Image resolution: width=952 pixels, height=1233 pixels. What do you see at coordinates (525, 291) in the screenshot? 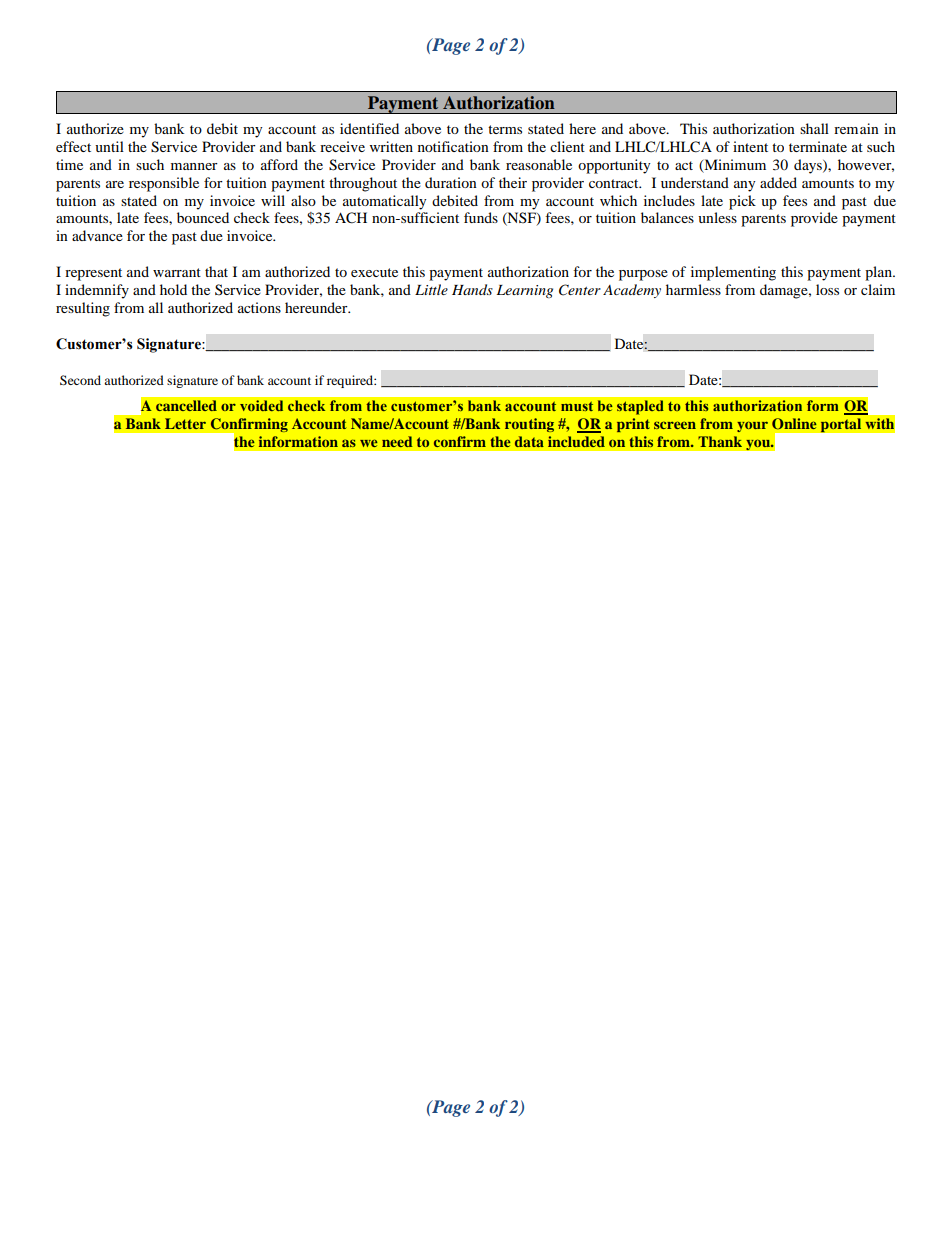
I see `Learning` at bounding box center [525, 291].
